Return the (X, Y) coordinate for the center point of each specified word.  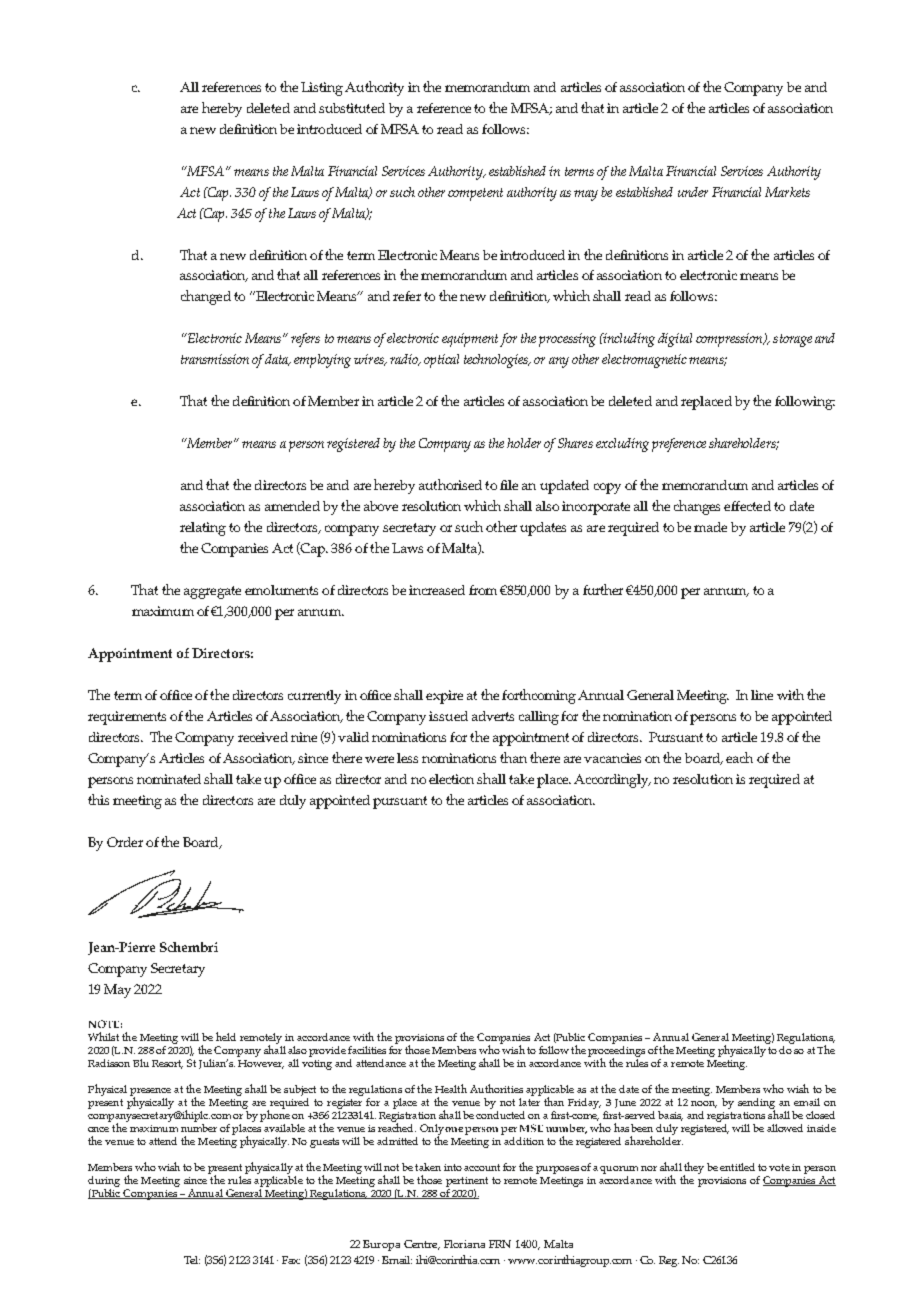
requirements (127, 718)
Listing (322, 89)
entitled (737, 1167)
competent (475, 194)
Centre (422, 1245)
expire (444, 697)
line (762, 695)
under (693, 192)
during (104, 1183)
